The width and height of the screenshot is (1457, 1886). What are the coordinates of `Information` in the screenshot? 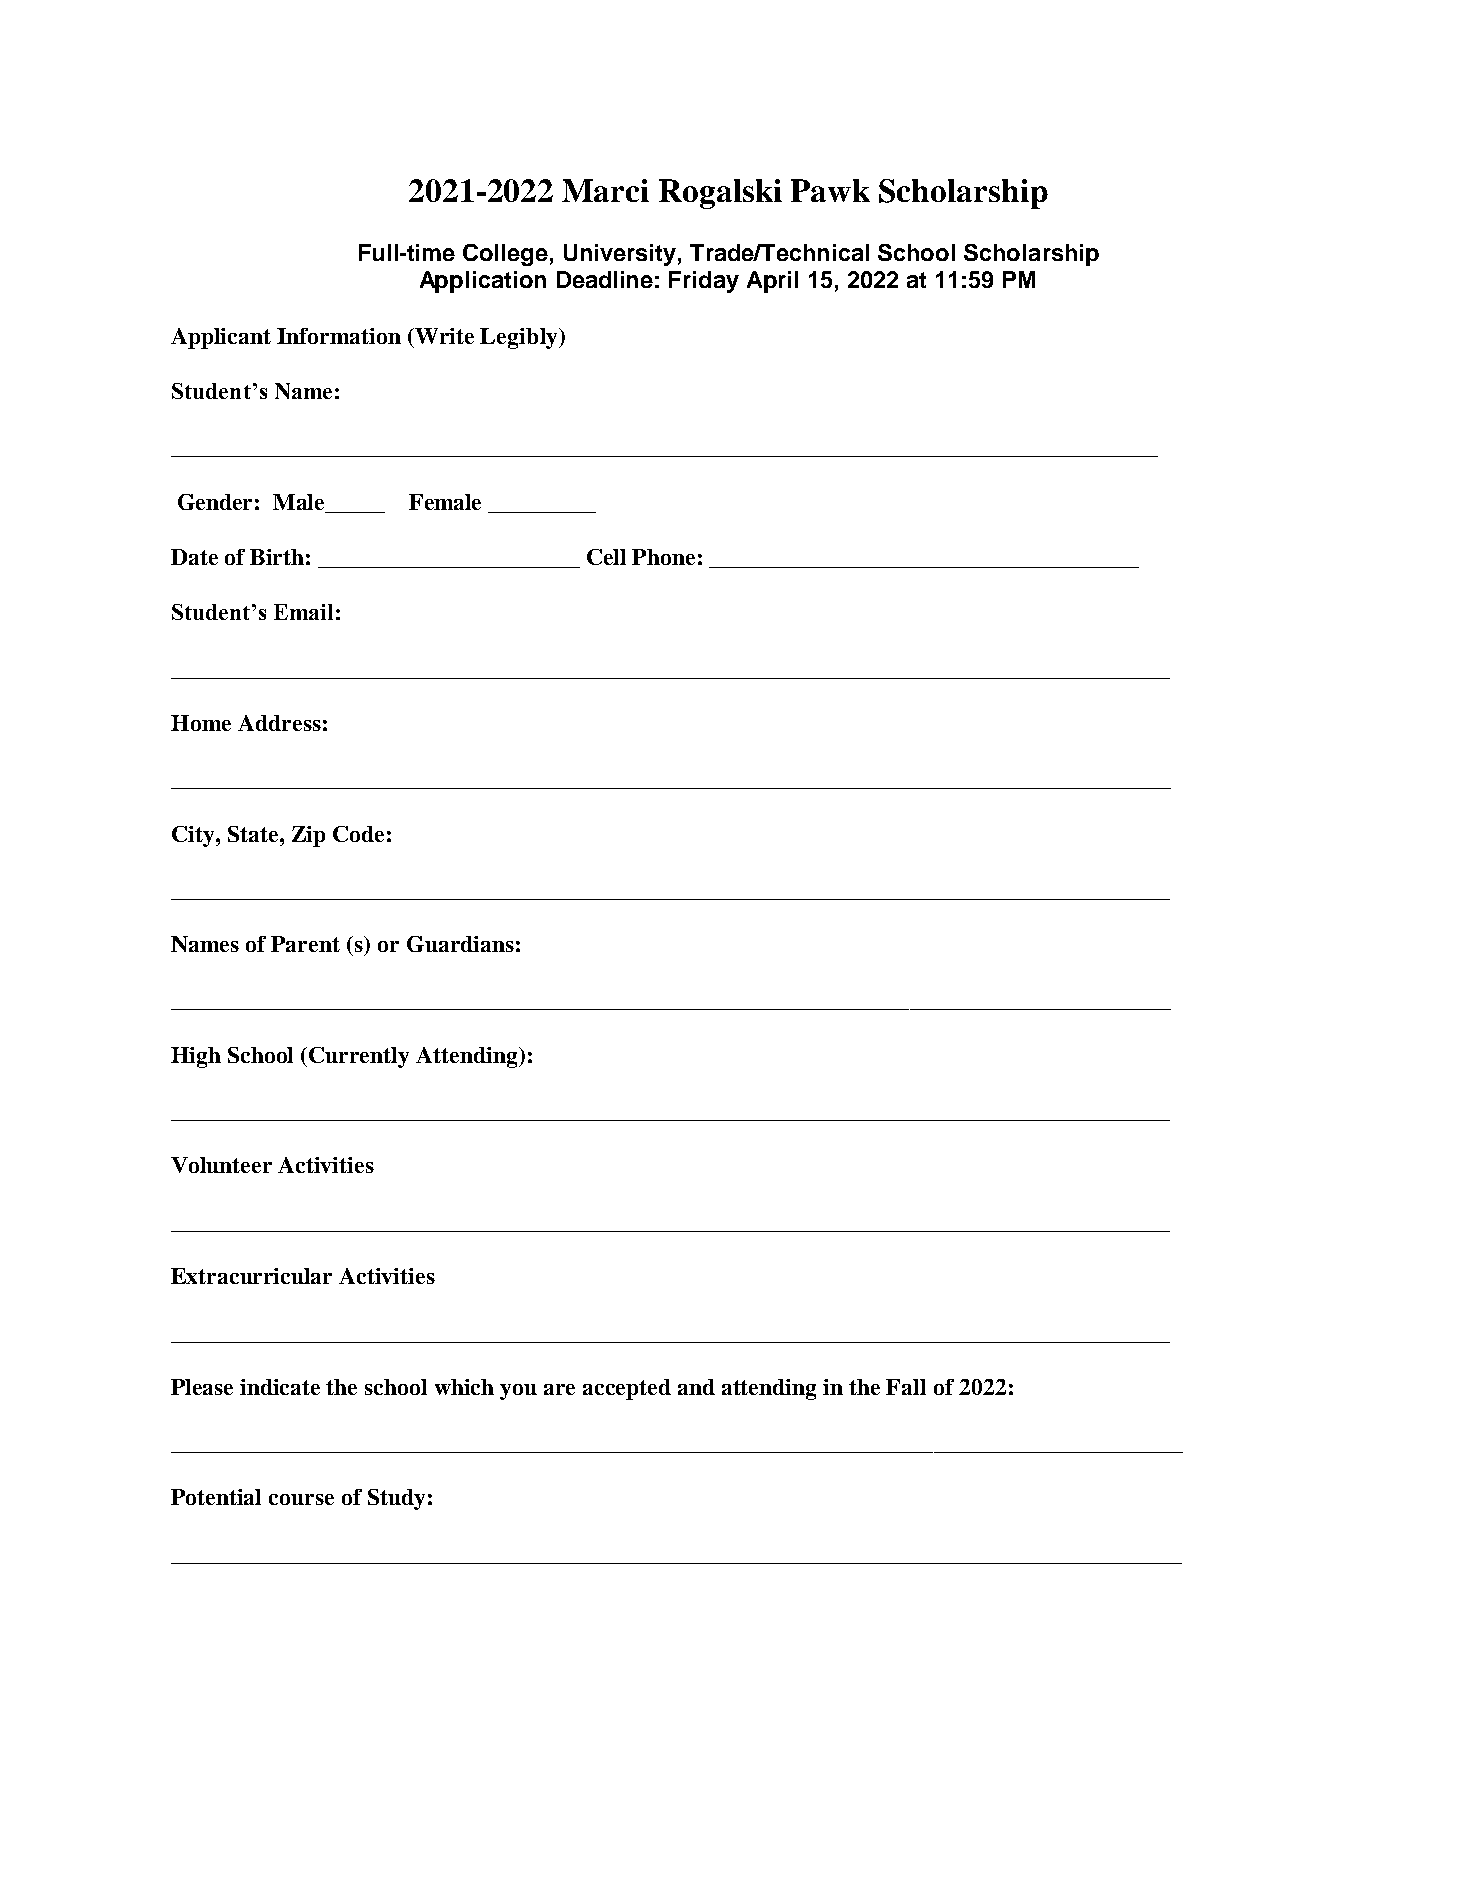 It's located at (339, 336).
